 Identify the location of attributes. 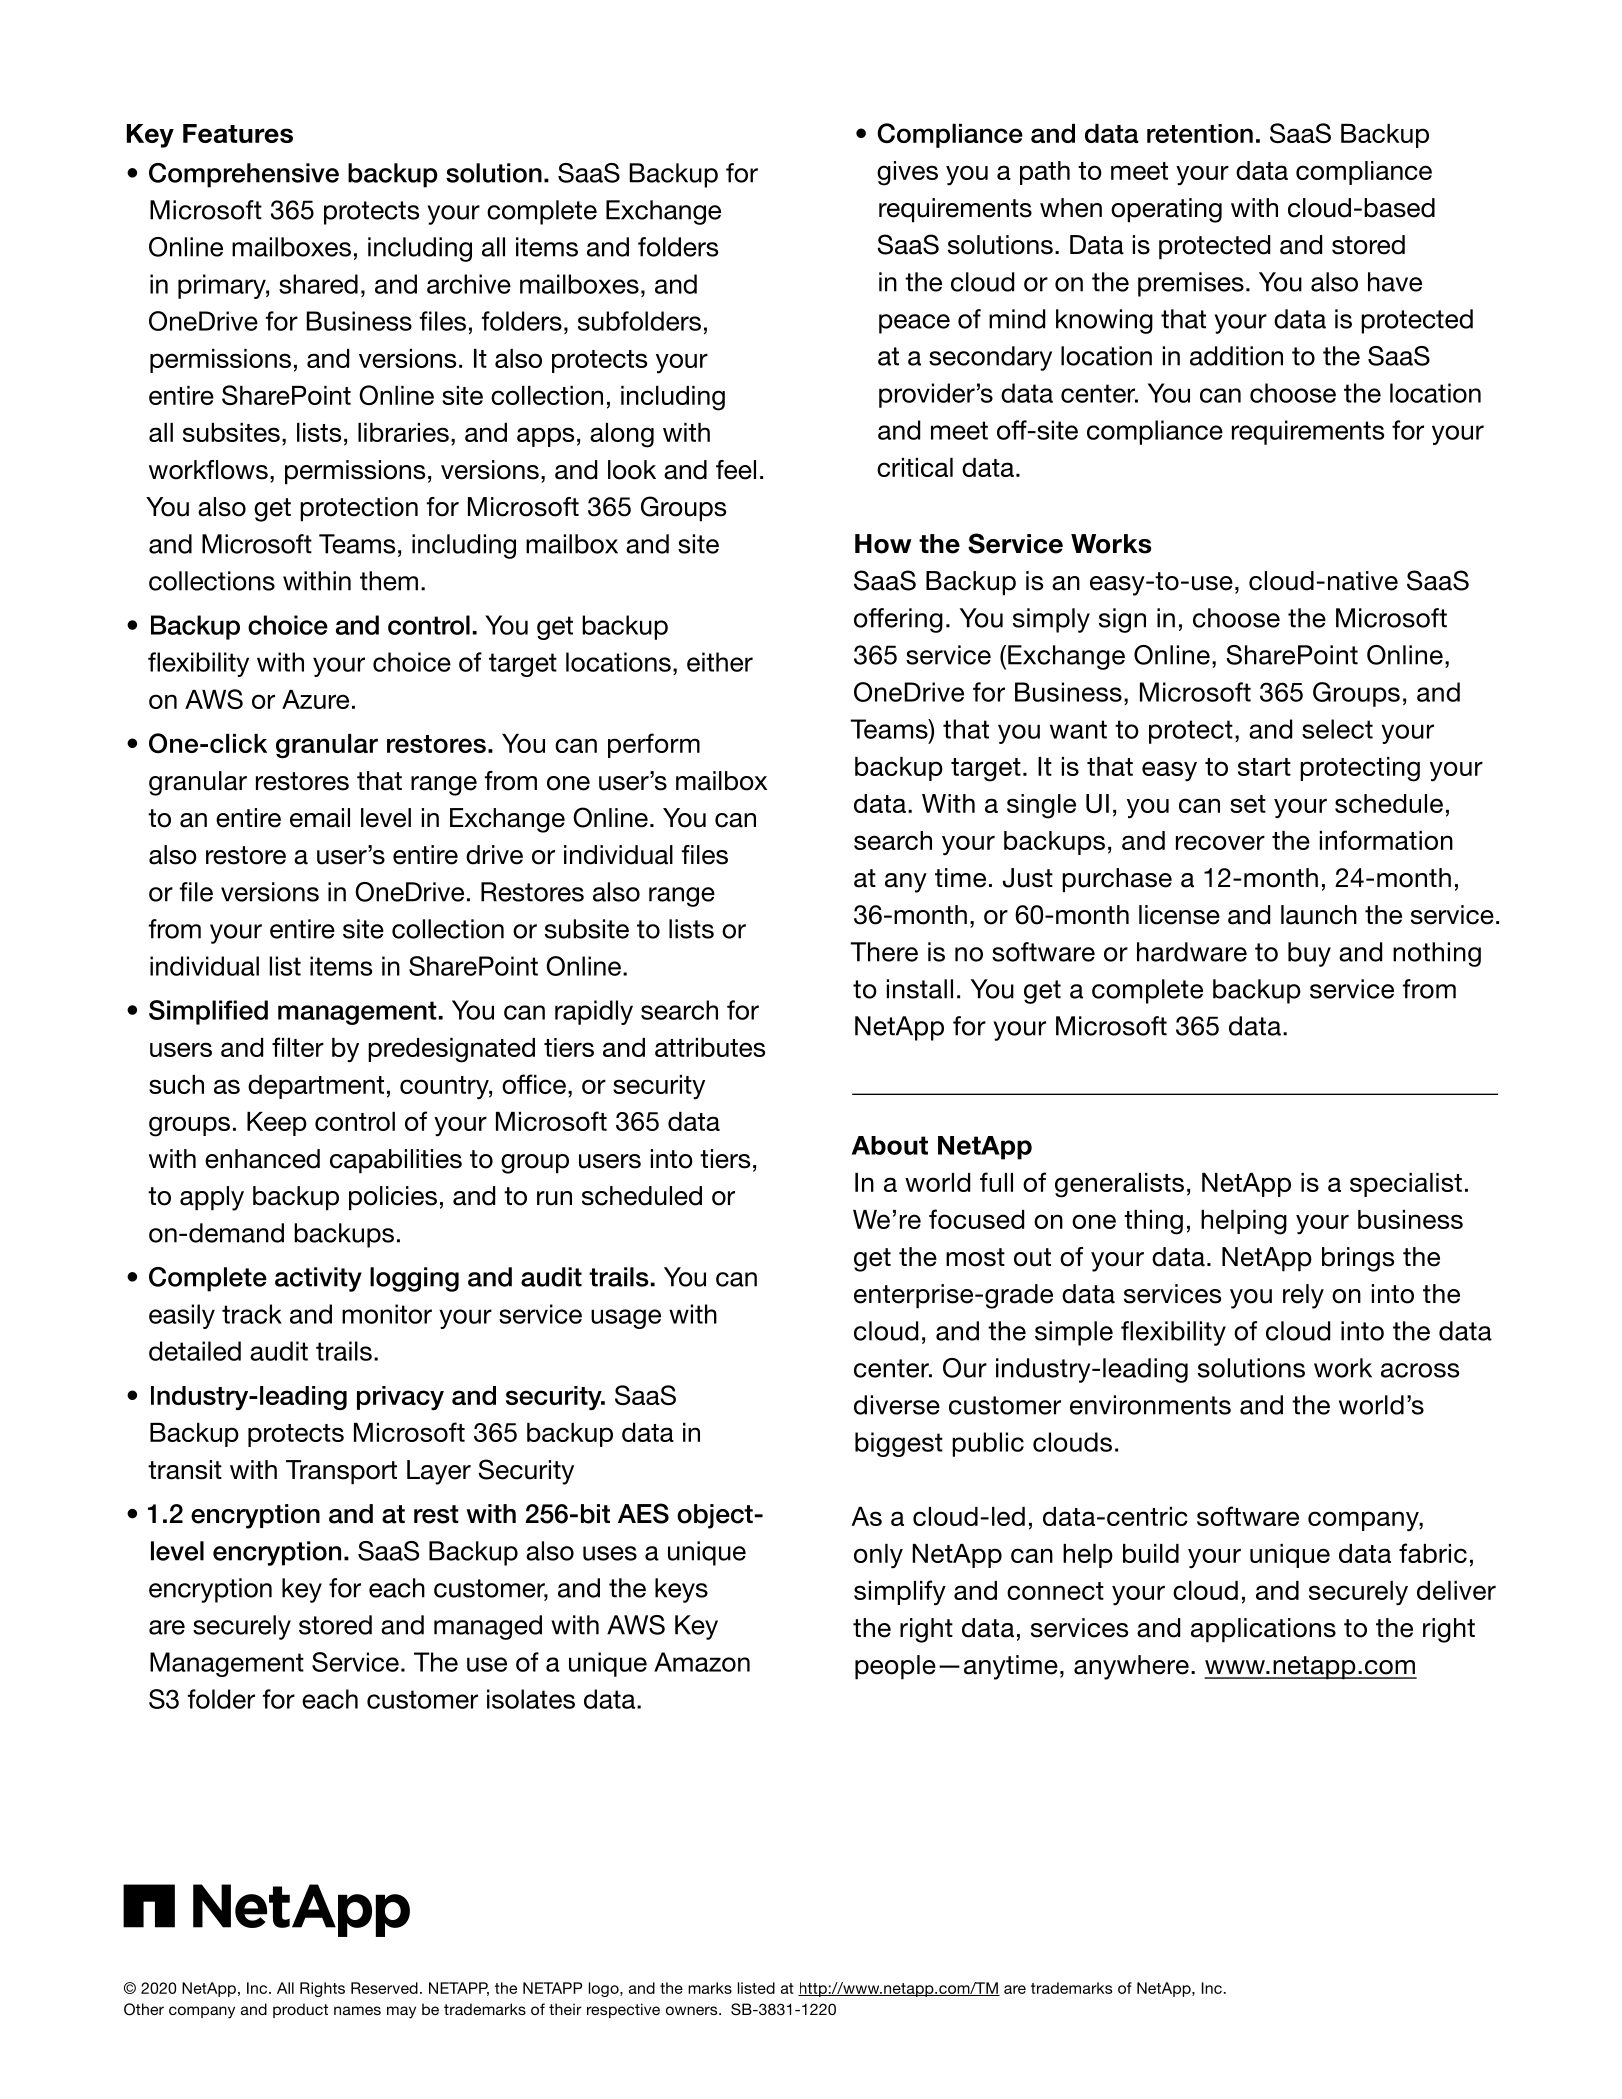
(710, 1047).
